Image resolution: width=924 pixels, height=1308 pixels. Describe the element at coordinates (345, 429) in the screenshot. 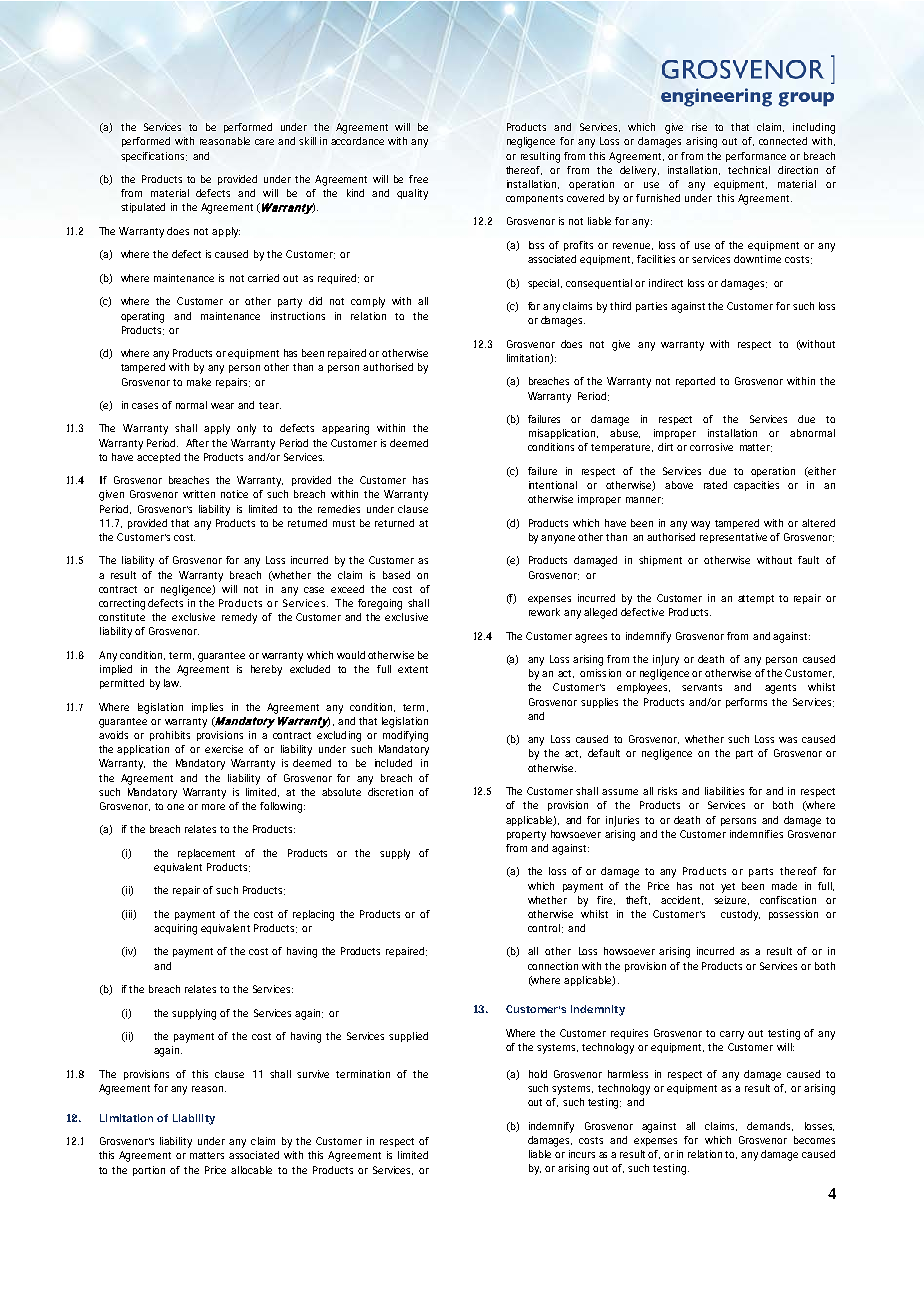

I see `appearing` at that location.
